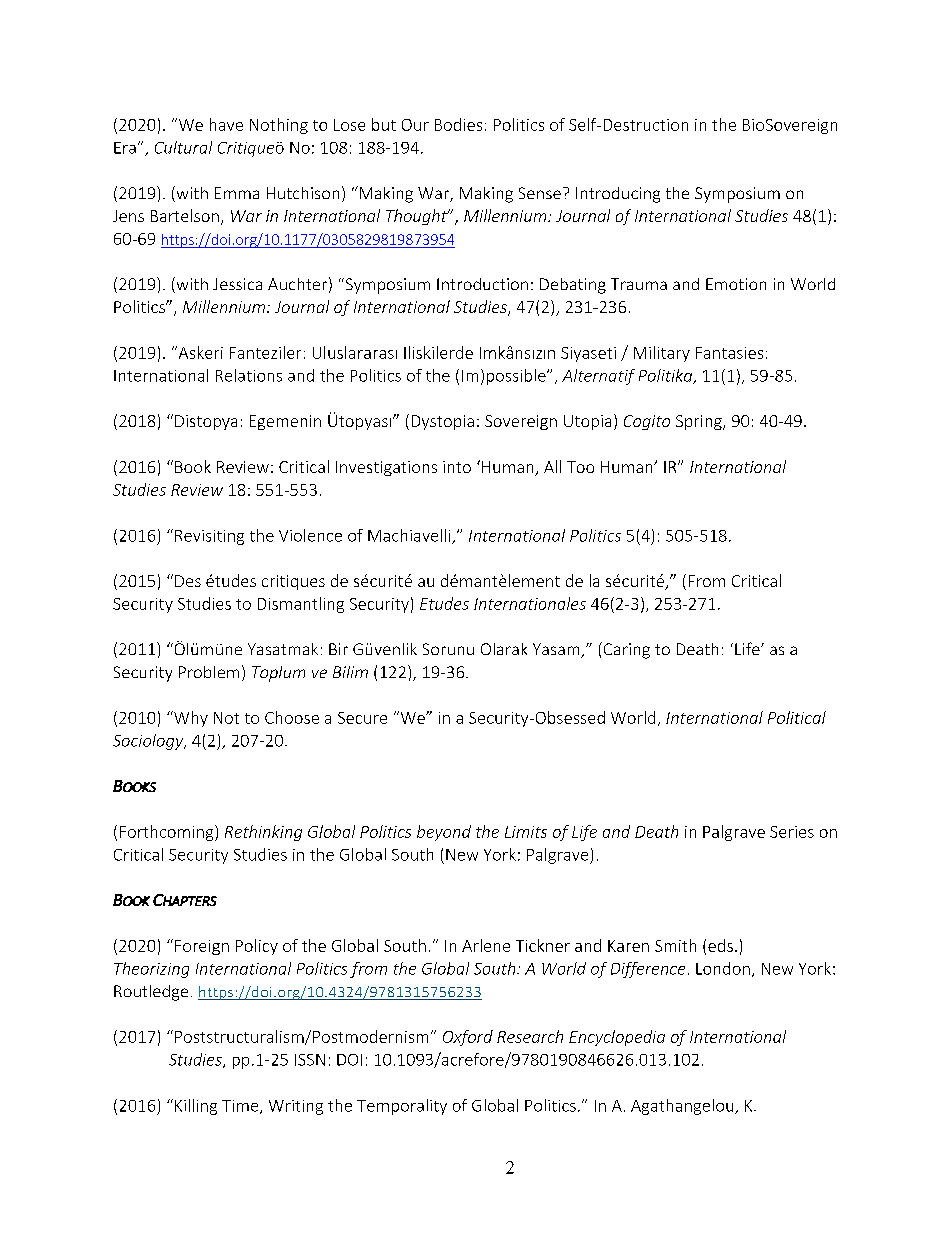  I want to click on Oxford, so click(468, 1038).
